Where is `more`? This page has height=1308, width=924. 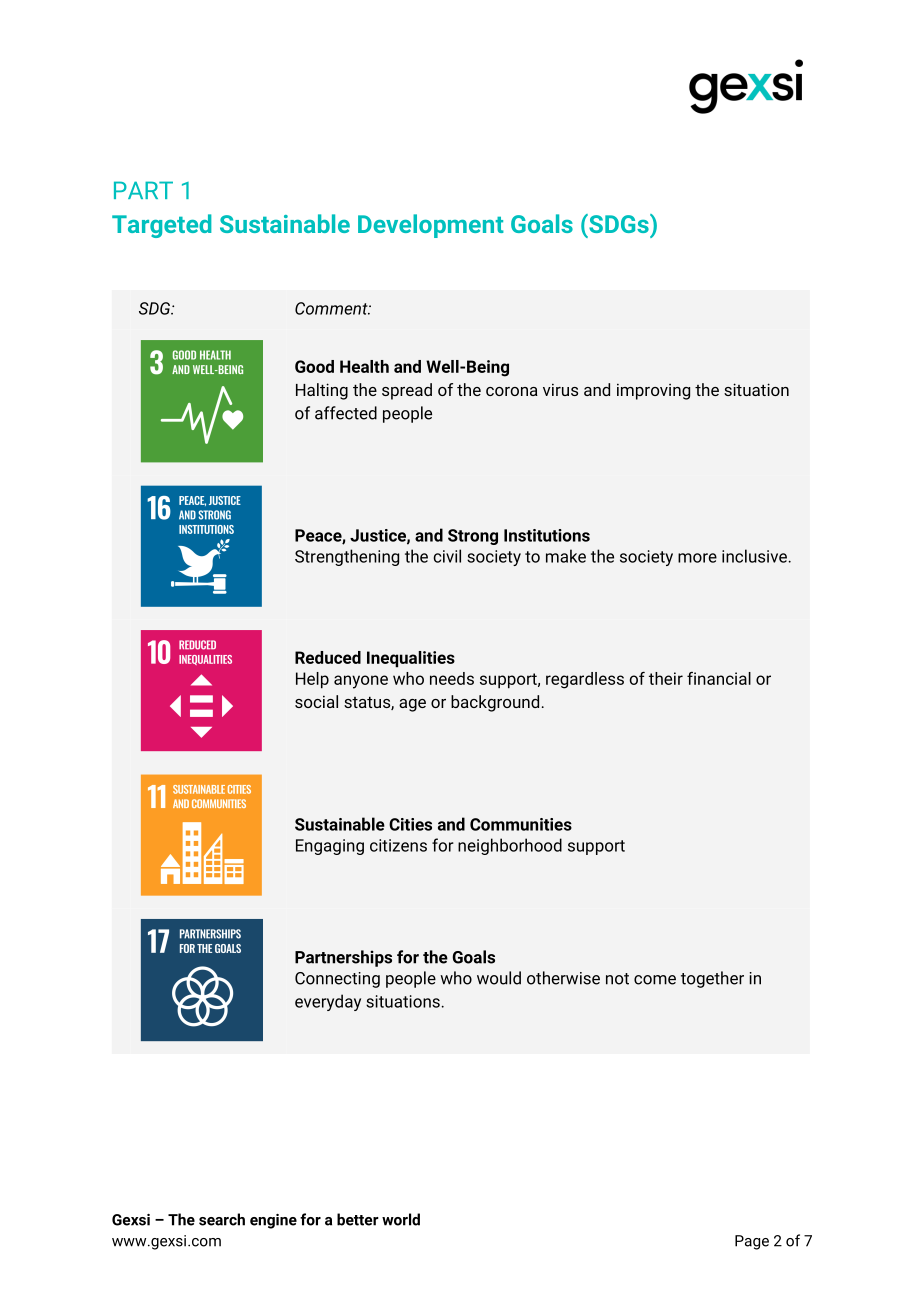
more is located at coordinates (697, 558).
